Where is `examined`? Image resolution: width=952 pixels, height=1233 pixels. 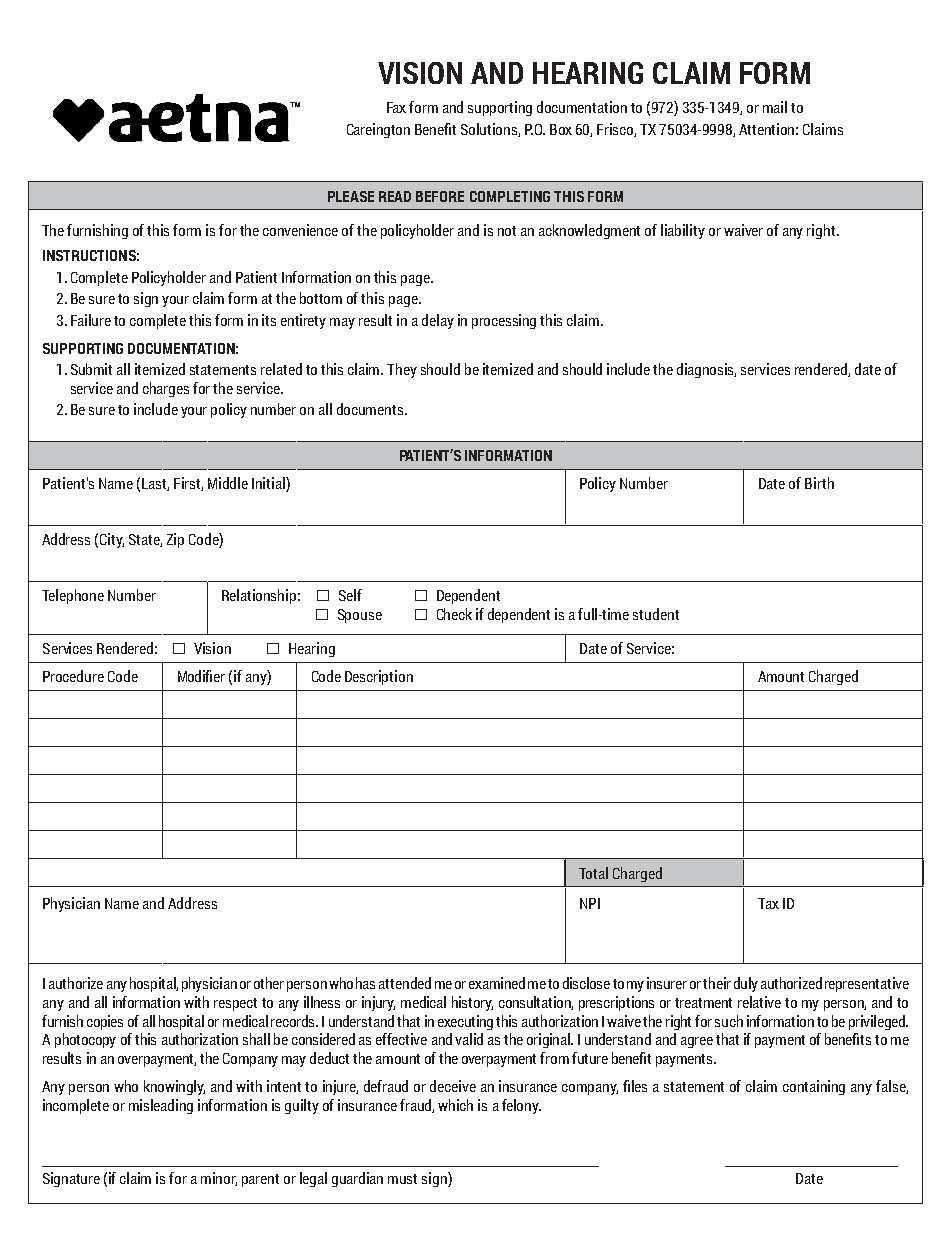
examined is located at coordinates (497, 983).
